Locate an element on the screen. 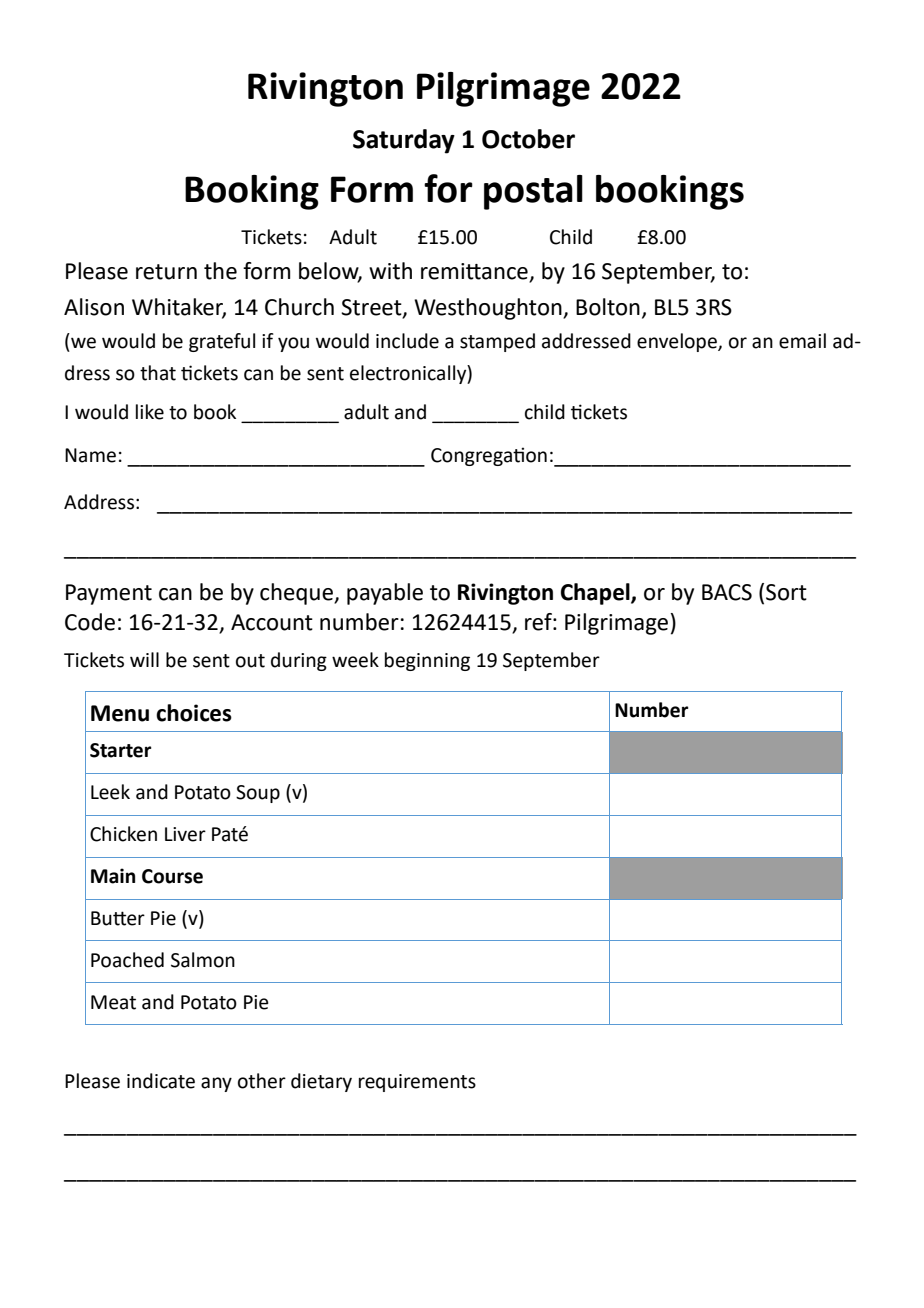  return is located at coordinates (166, 272).
